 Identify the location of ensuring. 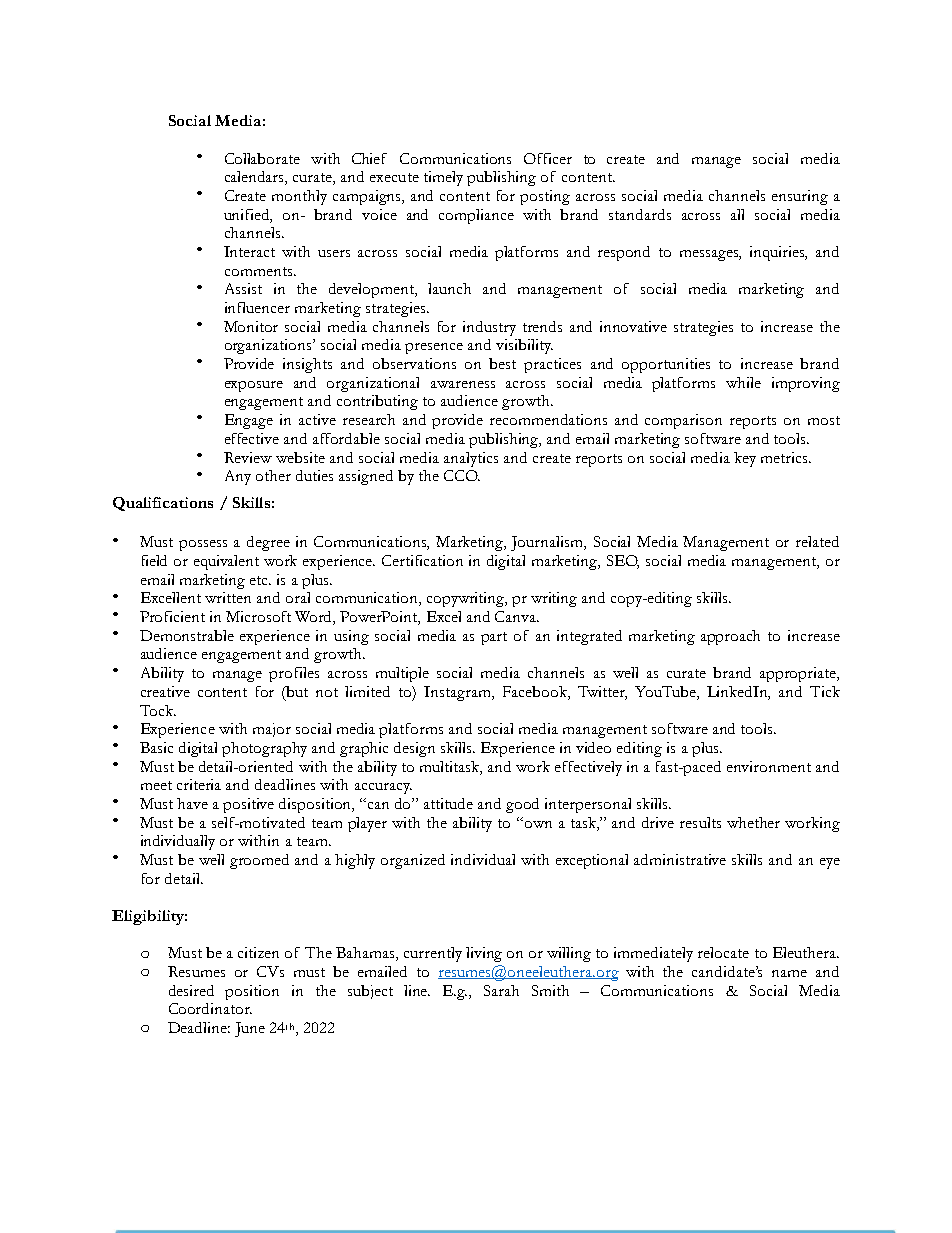
(800, 197).
